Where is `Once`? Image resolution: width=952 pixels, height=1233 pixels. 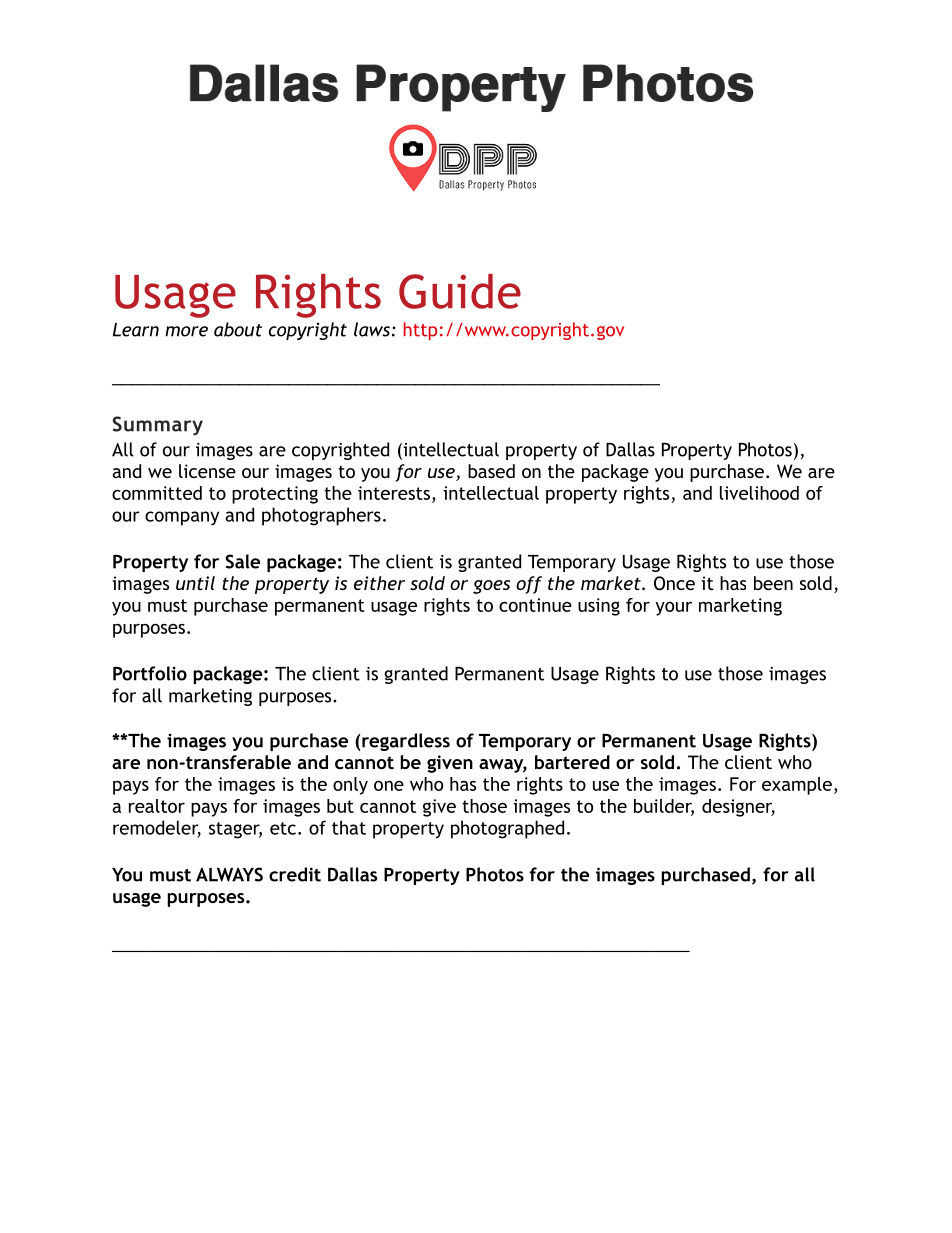
Once is located at coordinates (674, 583).
